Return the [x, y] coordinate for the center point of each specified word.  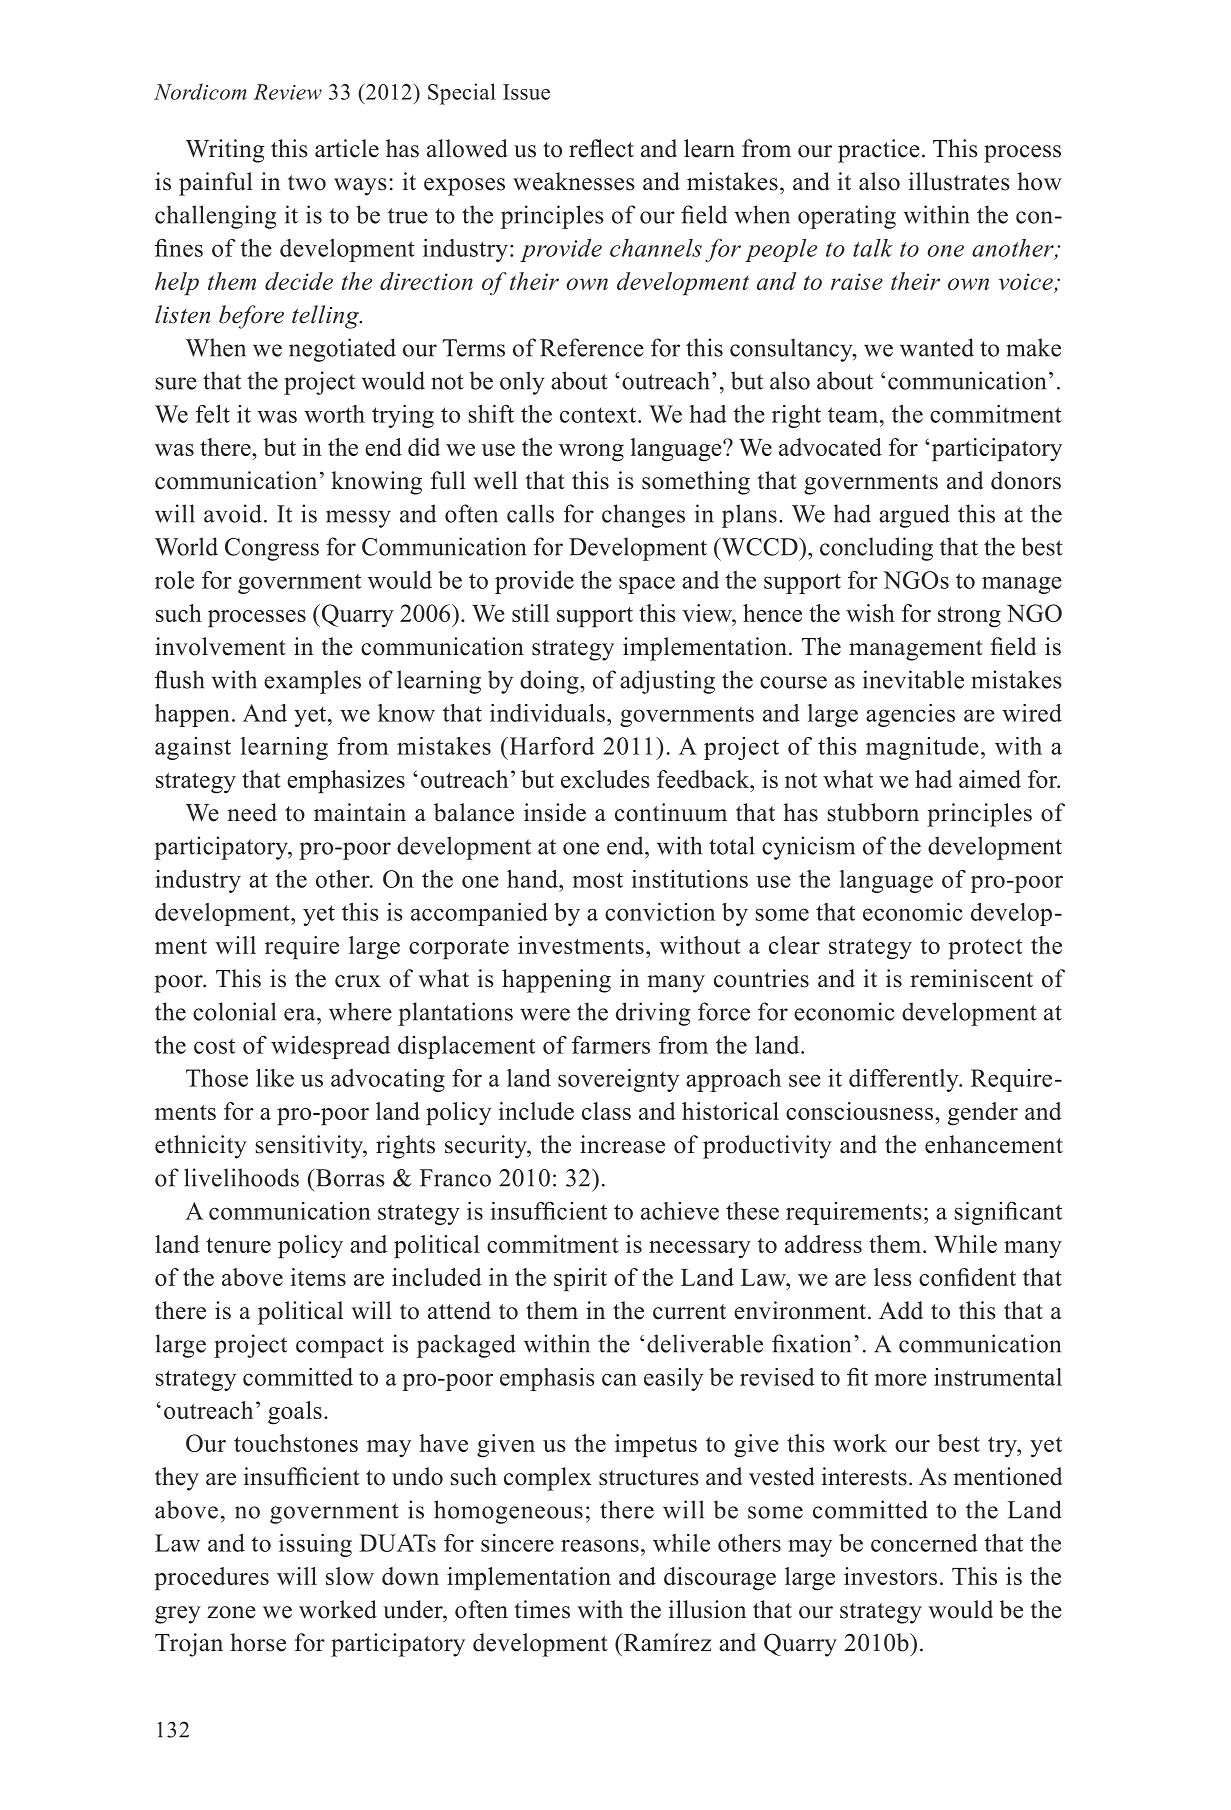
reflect [601, 148]
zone [231, 1612]
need [252, 812]
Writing [225, 151]
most [597, 880]
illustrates [959, 181]
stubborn [873, 812]
